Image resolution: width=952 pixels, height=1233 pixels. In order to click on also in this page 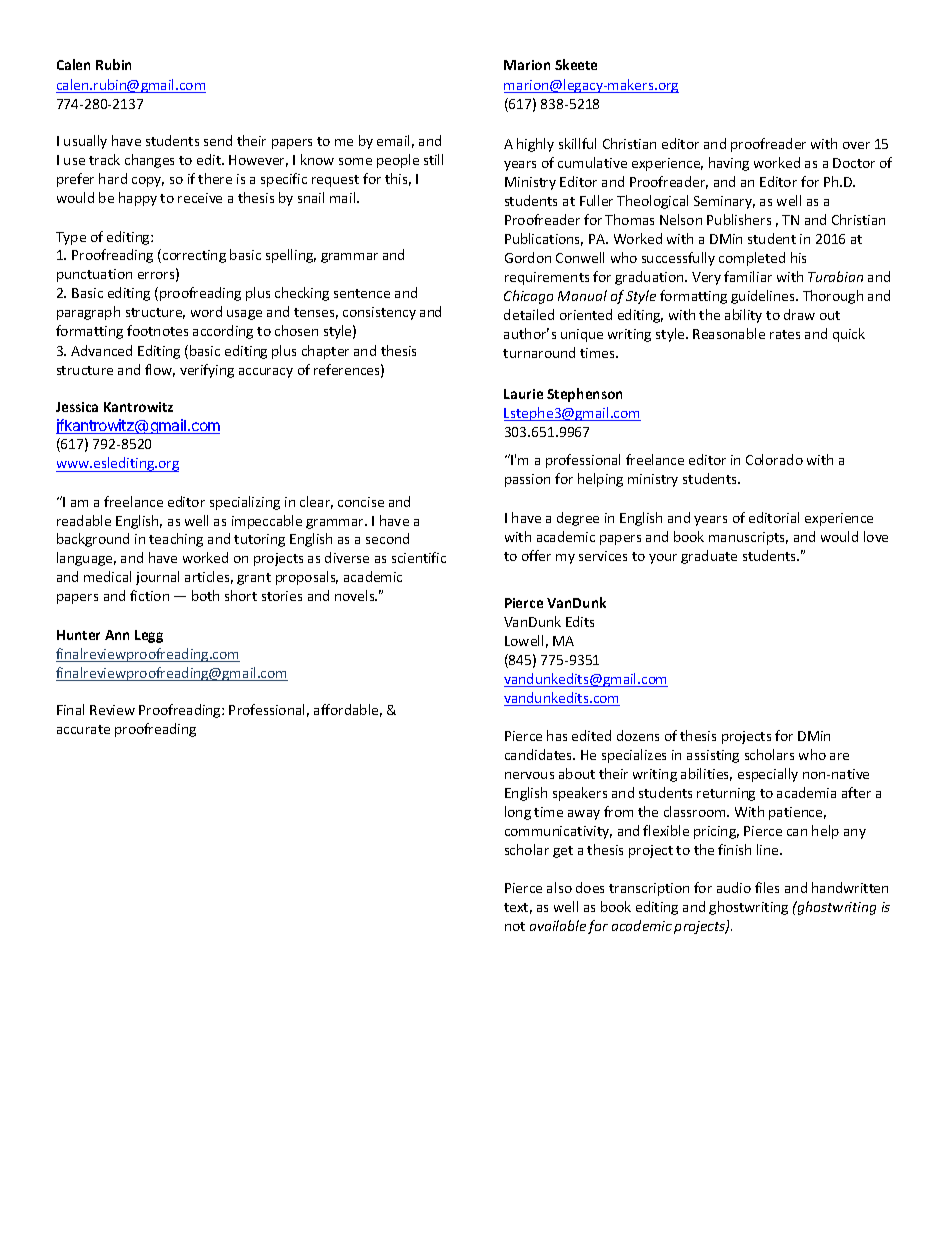, I will do `click(559, 887)`.
